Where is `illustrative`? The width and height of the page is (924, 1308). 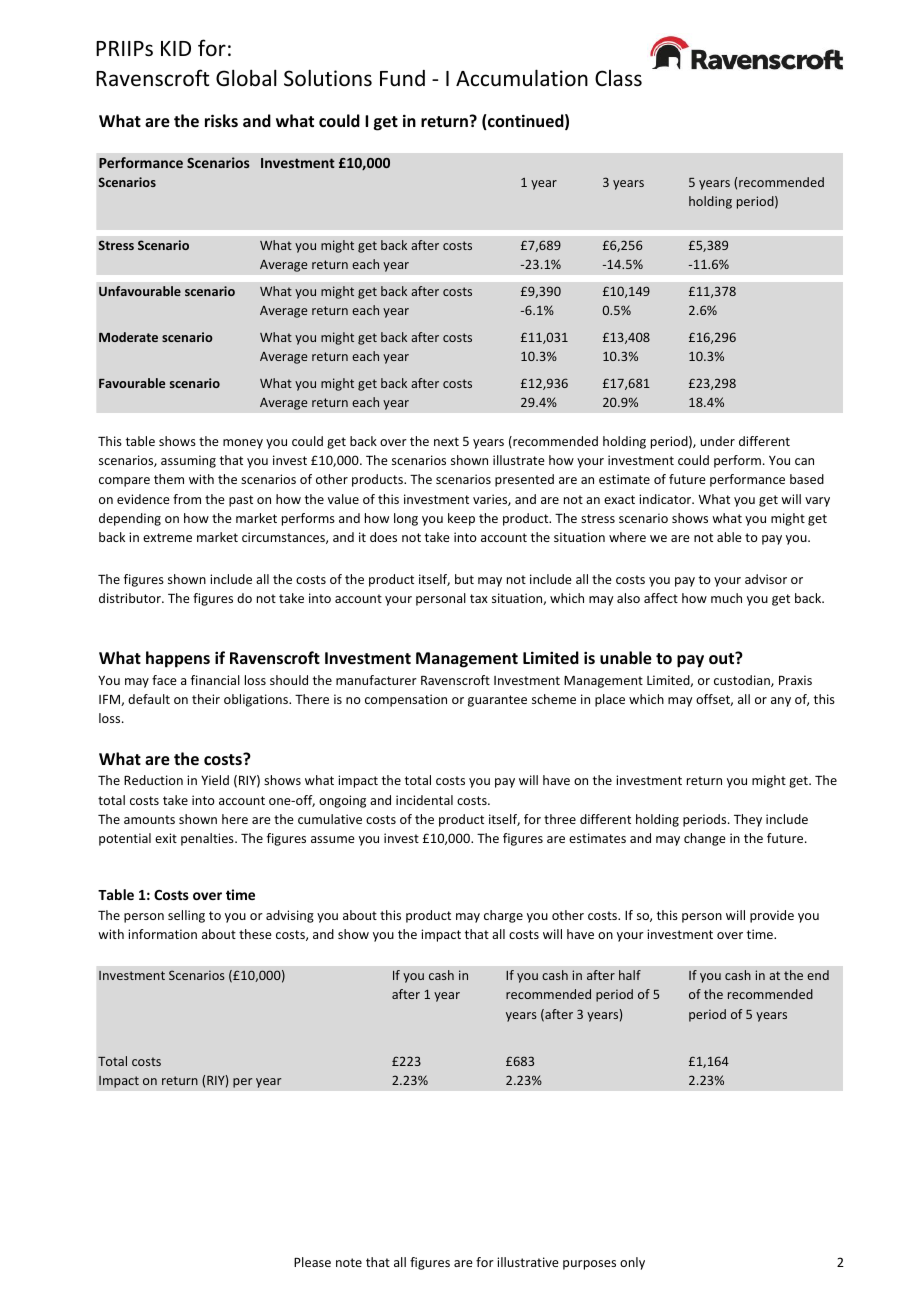
illustrative is located at coordinates (528, 1262).
